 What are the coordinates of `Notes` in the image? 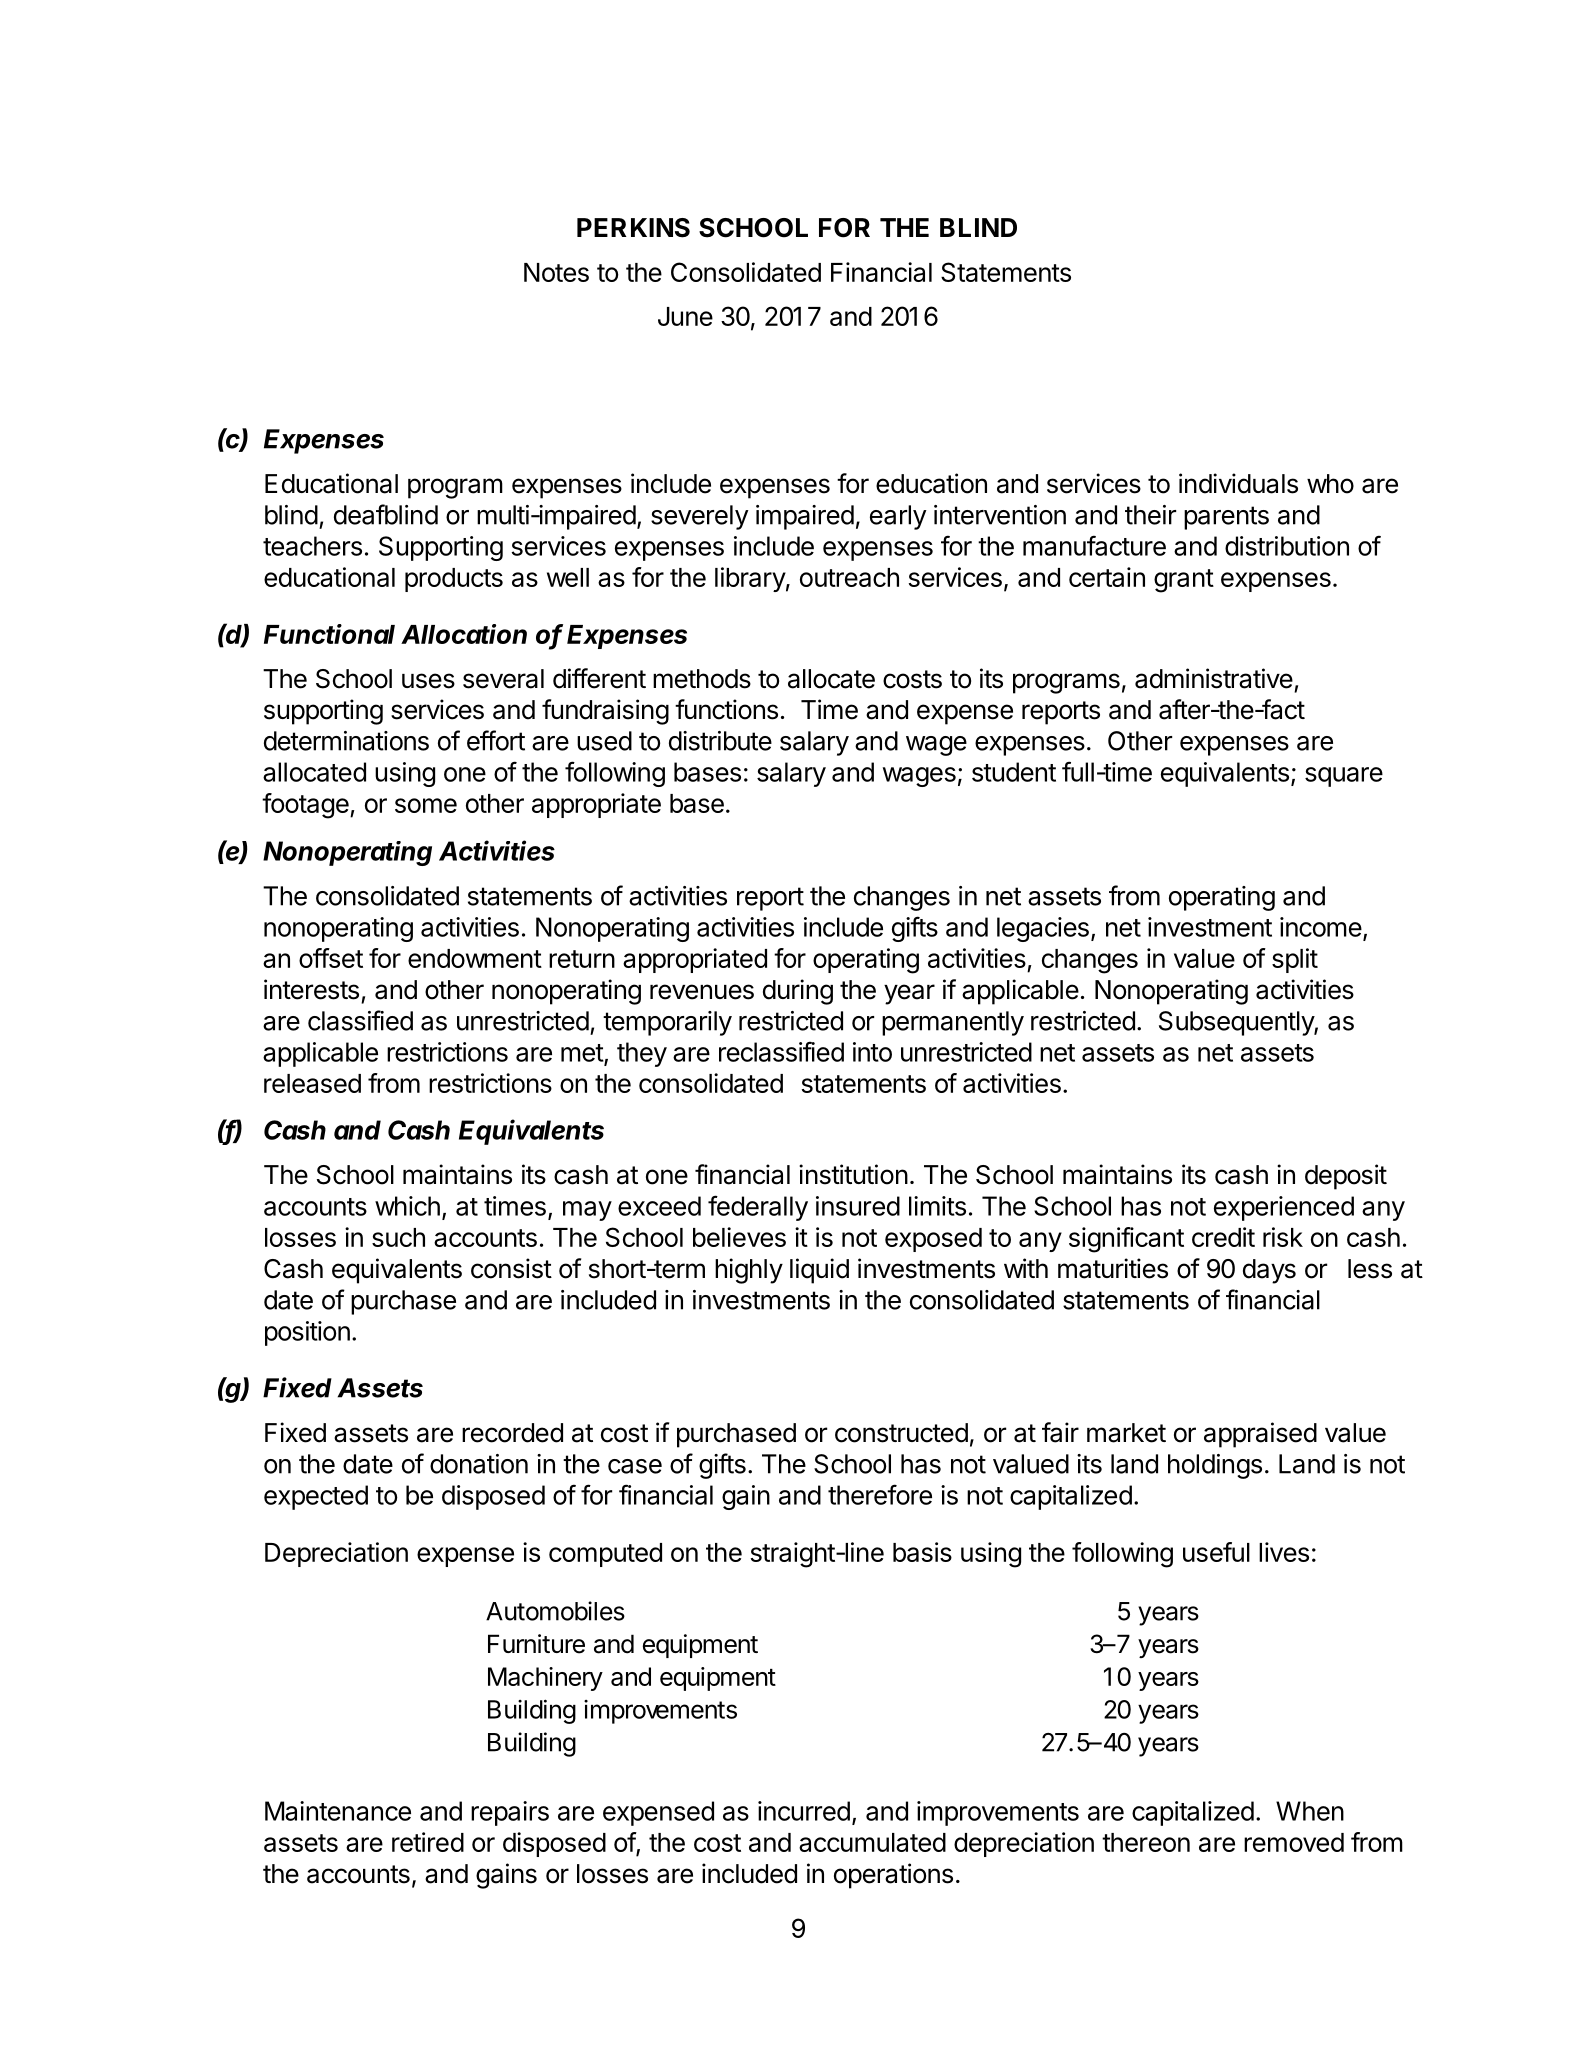 It's located at (556, 272).
